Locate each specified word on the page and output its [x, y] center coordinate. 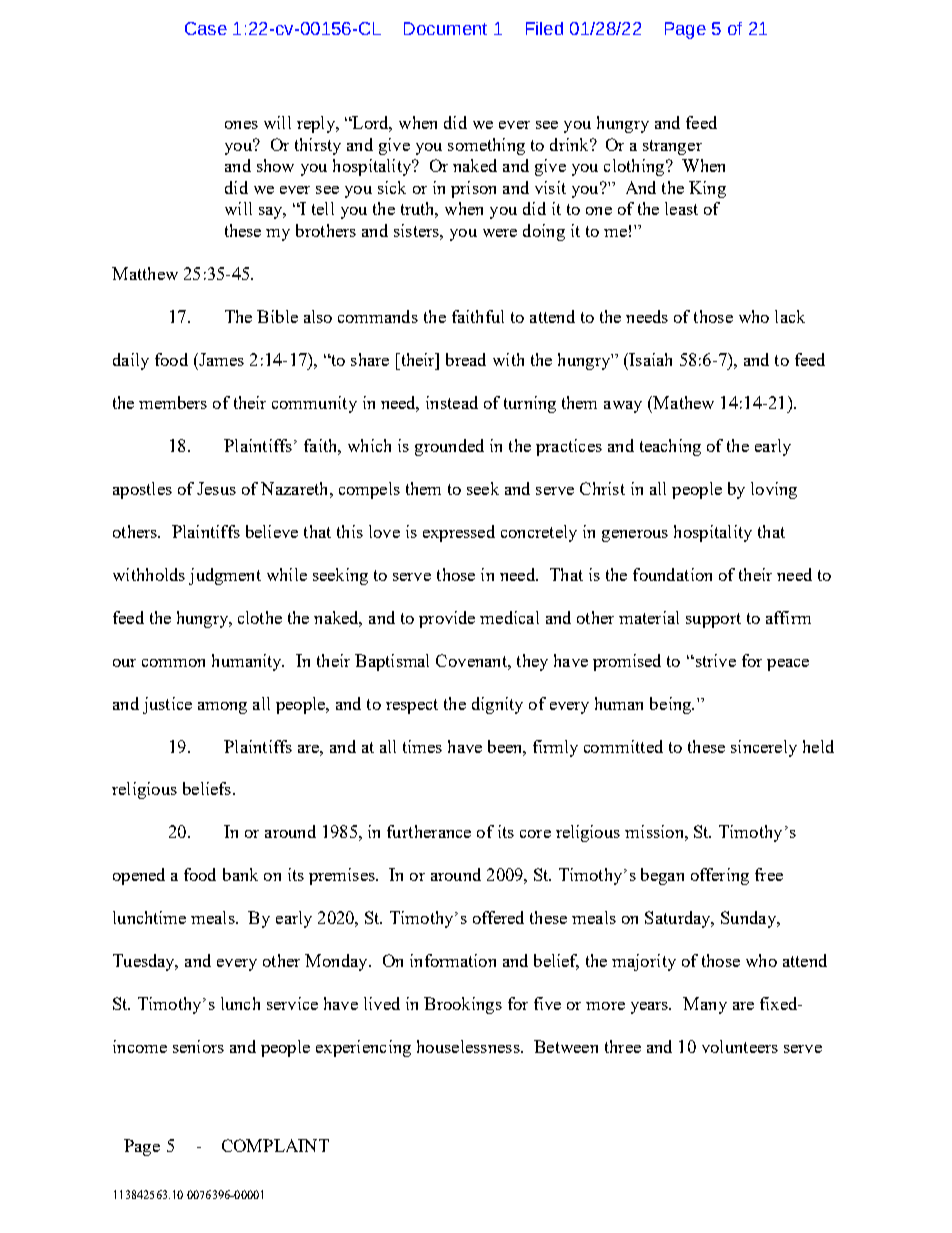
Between [566, 1046]
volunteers [740, 1046]
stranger [672, 147]
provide [447, 619]
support [713, 620]
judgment [225, 576]
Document [445, 28]
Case [206, 28]
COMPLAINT [275, 1145]
